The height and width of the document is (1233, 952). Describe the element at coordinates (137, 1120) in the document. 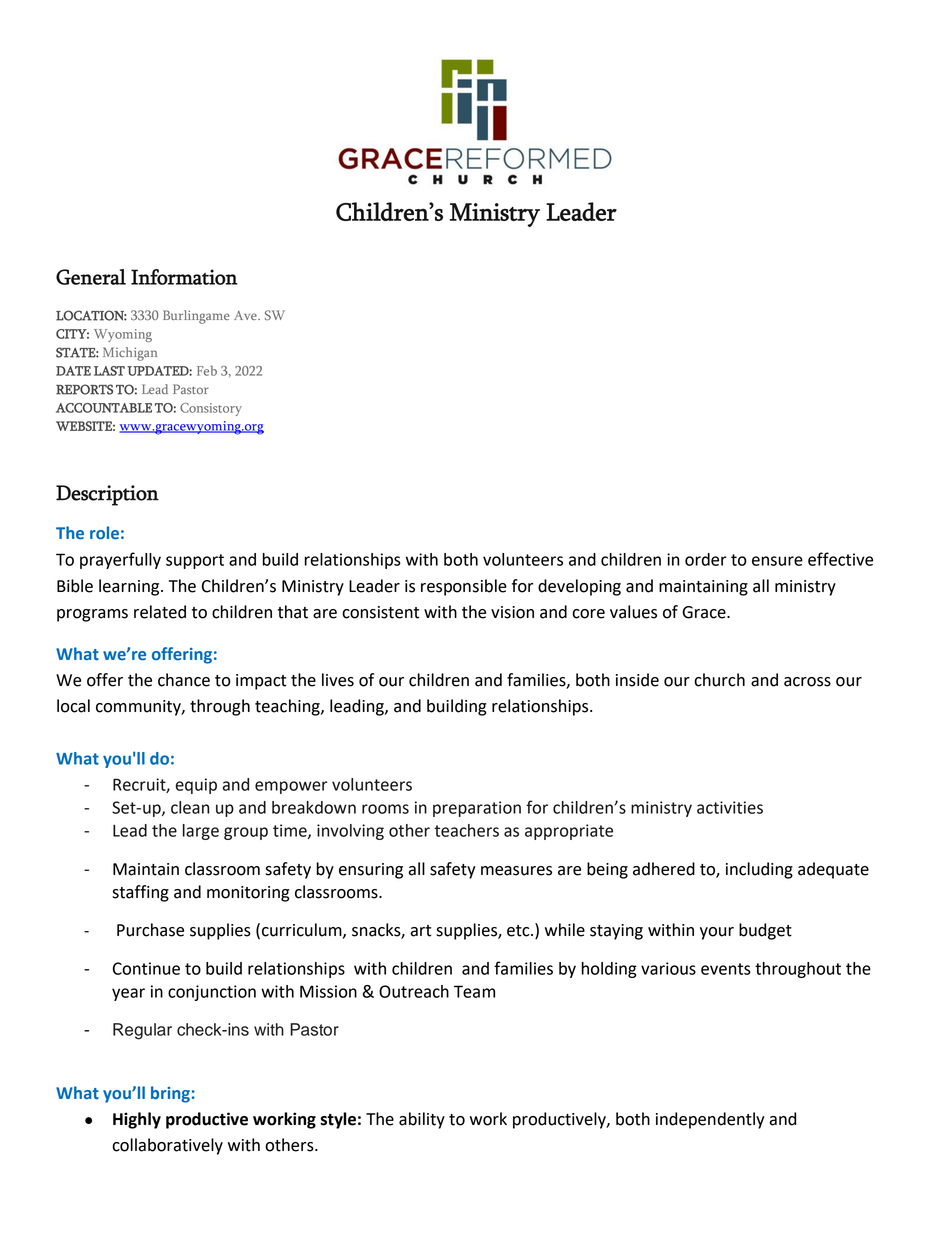

I see `Highly` at that location.
